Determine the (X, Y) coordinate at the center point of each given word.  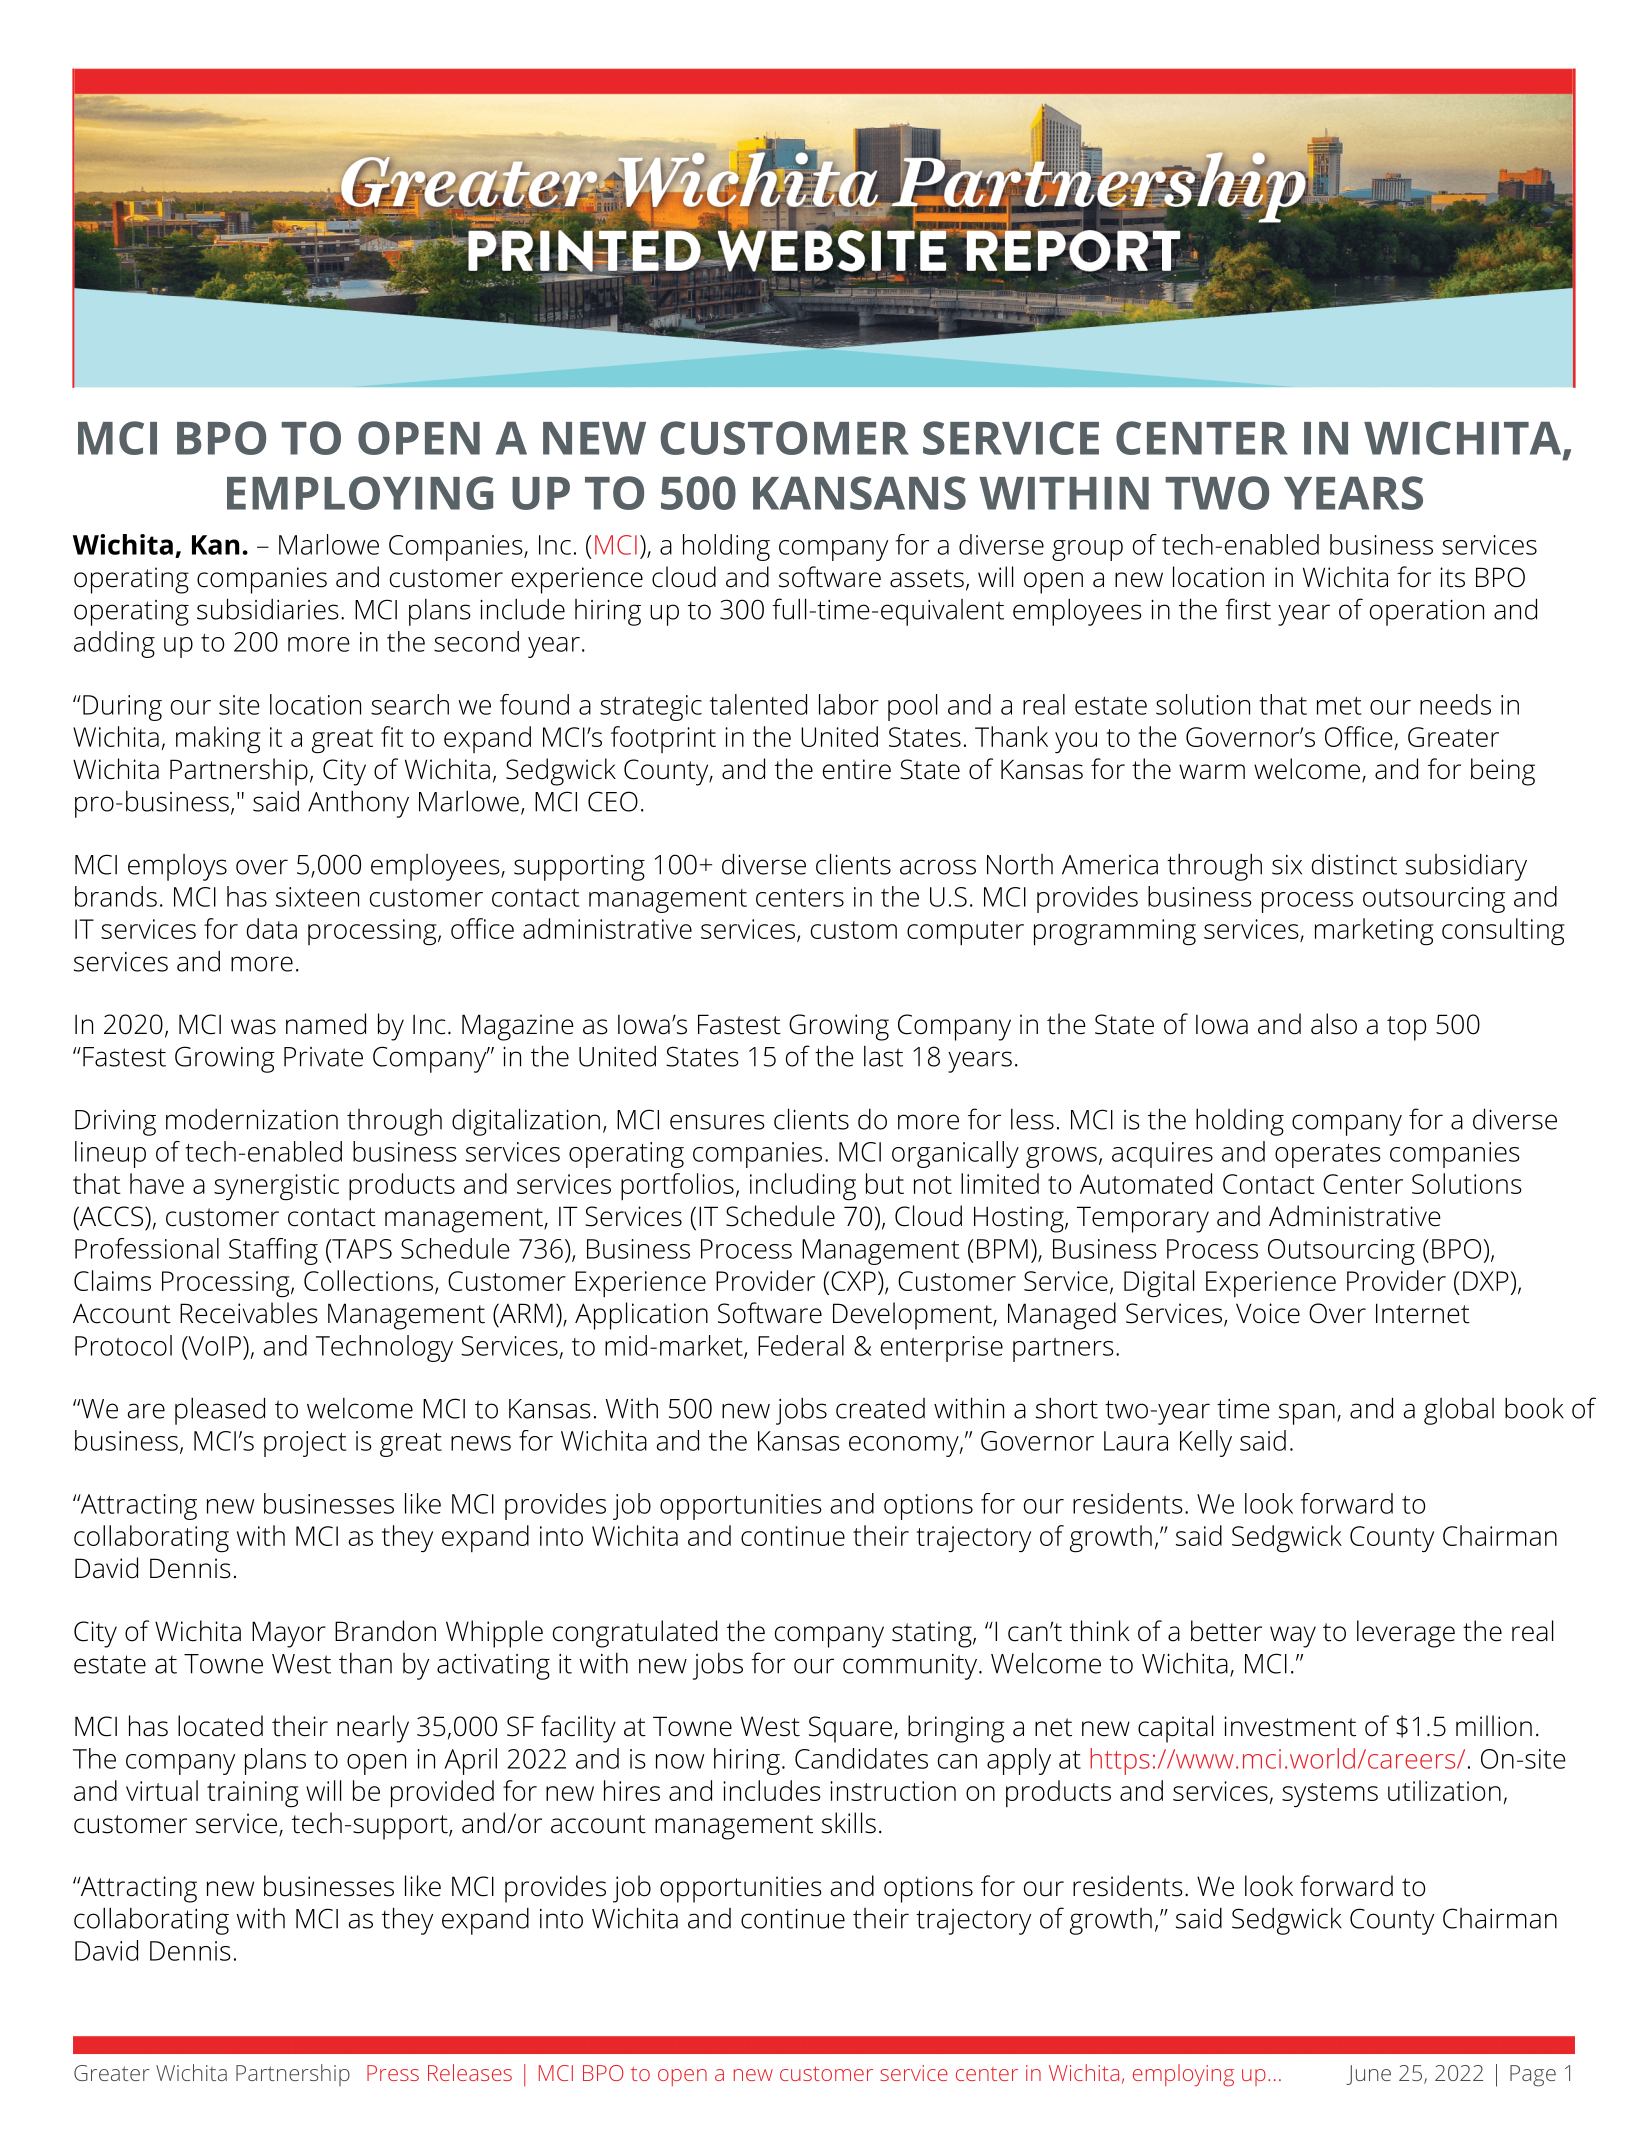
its (1452, 577)
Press (393, 2073)
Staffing (273, 1251)
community (911, 1667)
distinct (1354, 864)
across (938, 867)
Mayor (289, 1634)
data (272, 928)
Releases (470, 2072)
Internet (1423, 1313)
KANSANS (859, 493)
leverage (1406, 1634)
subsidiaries (268, 609)
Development (913, 1316)
